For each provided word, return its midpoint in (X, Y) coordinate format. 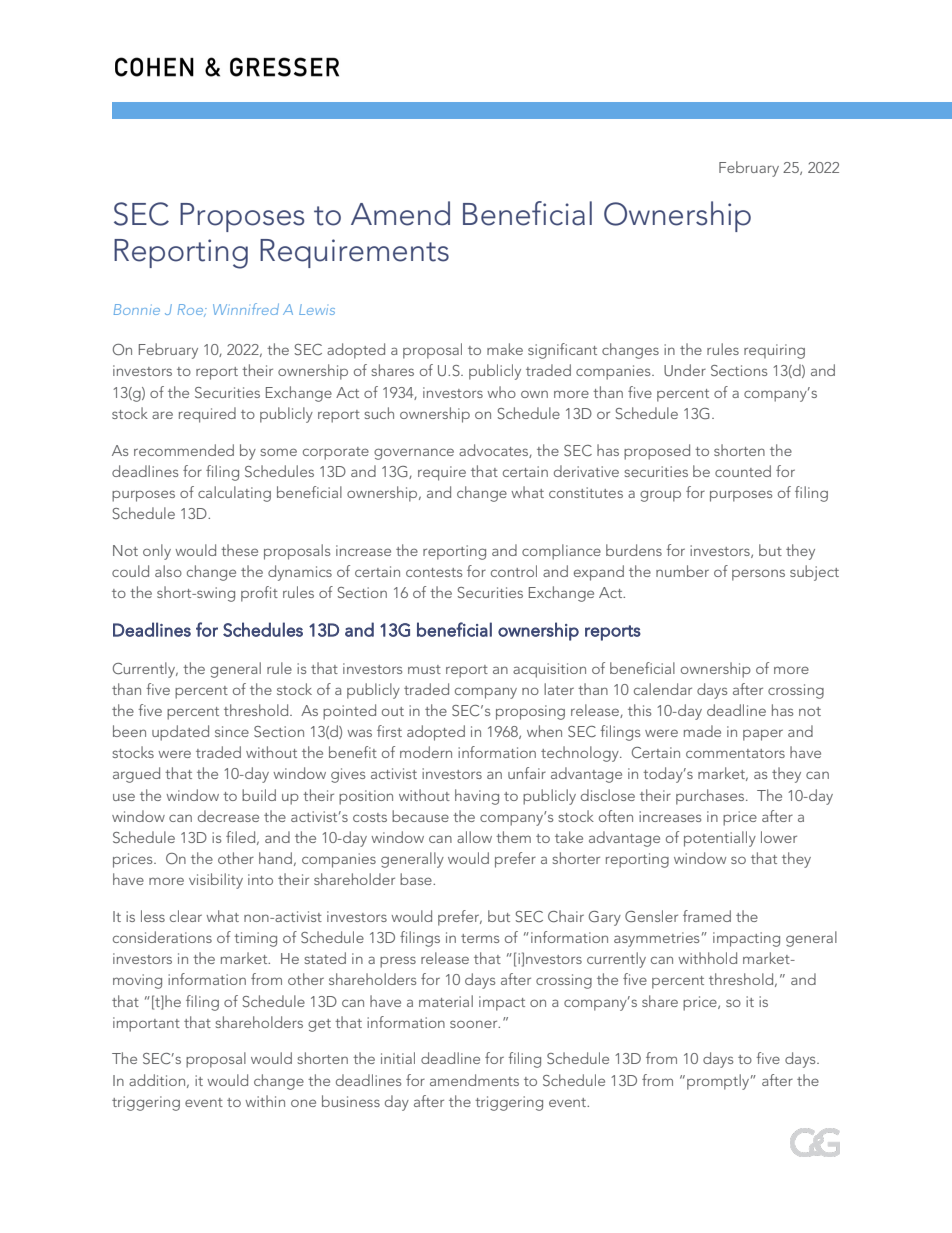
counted (743, 471)
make (505, 349)
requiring (774, 351)
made (702, 731)
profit (259, 594)
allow (474, 837)
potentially (720, 839)
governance (414, 454)
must (424, 669)
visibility (216, 881)
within (265, 1101)
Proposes (242, 217)
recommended (184, 450)
